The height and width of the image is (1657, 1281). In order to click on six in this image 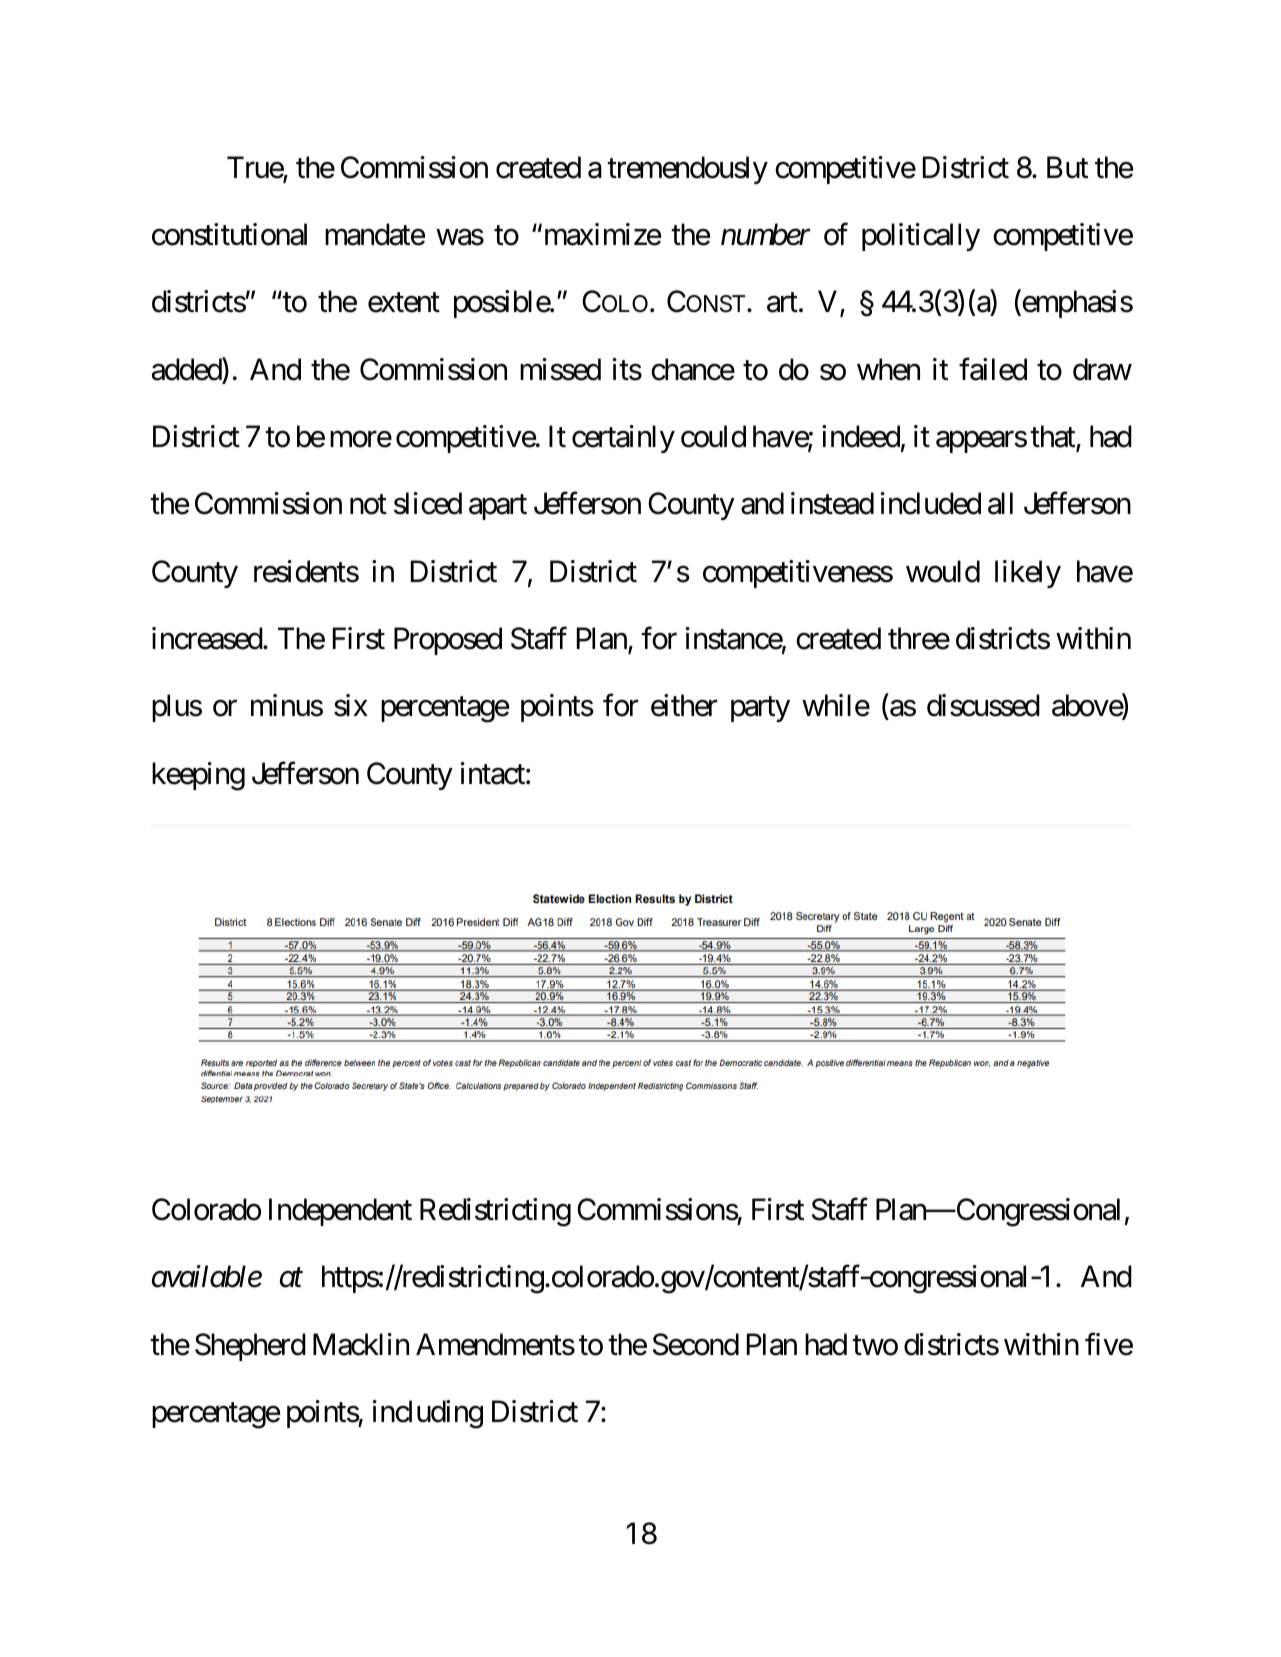, I will do `click(351, 705)`.
